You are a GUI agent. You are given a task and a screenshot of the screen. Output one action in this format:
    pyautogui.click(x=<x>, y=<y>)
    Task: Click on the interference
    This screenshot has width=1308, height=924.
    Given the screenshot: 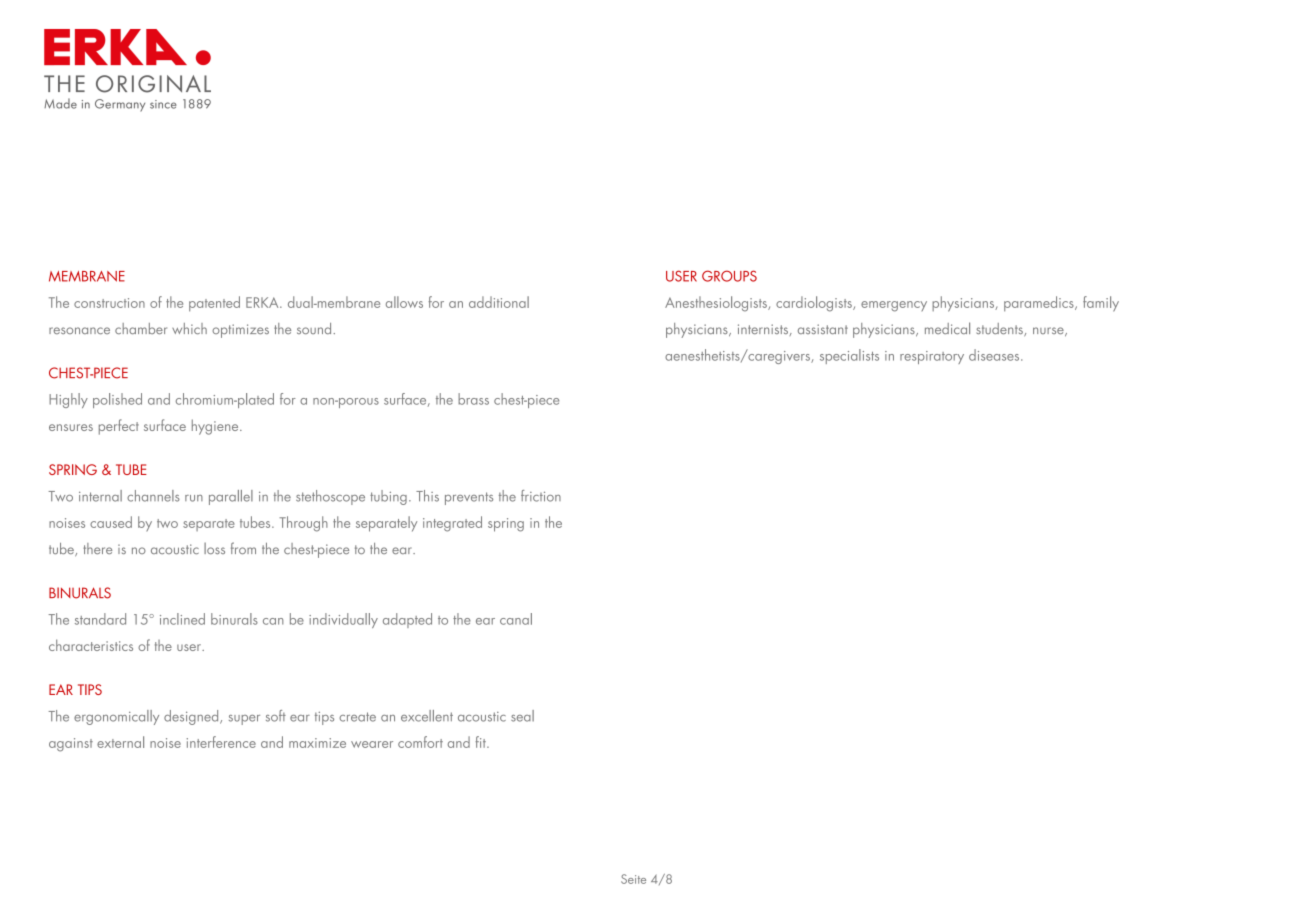 What is the action you would take?
    pyautogui.click(x=221, y=742)
